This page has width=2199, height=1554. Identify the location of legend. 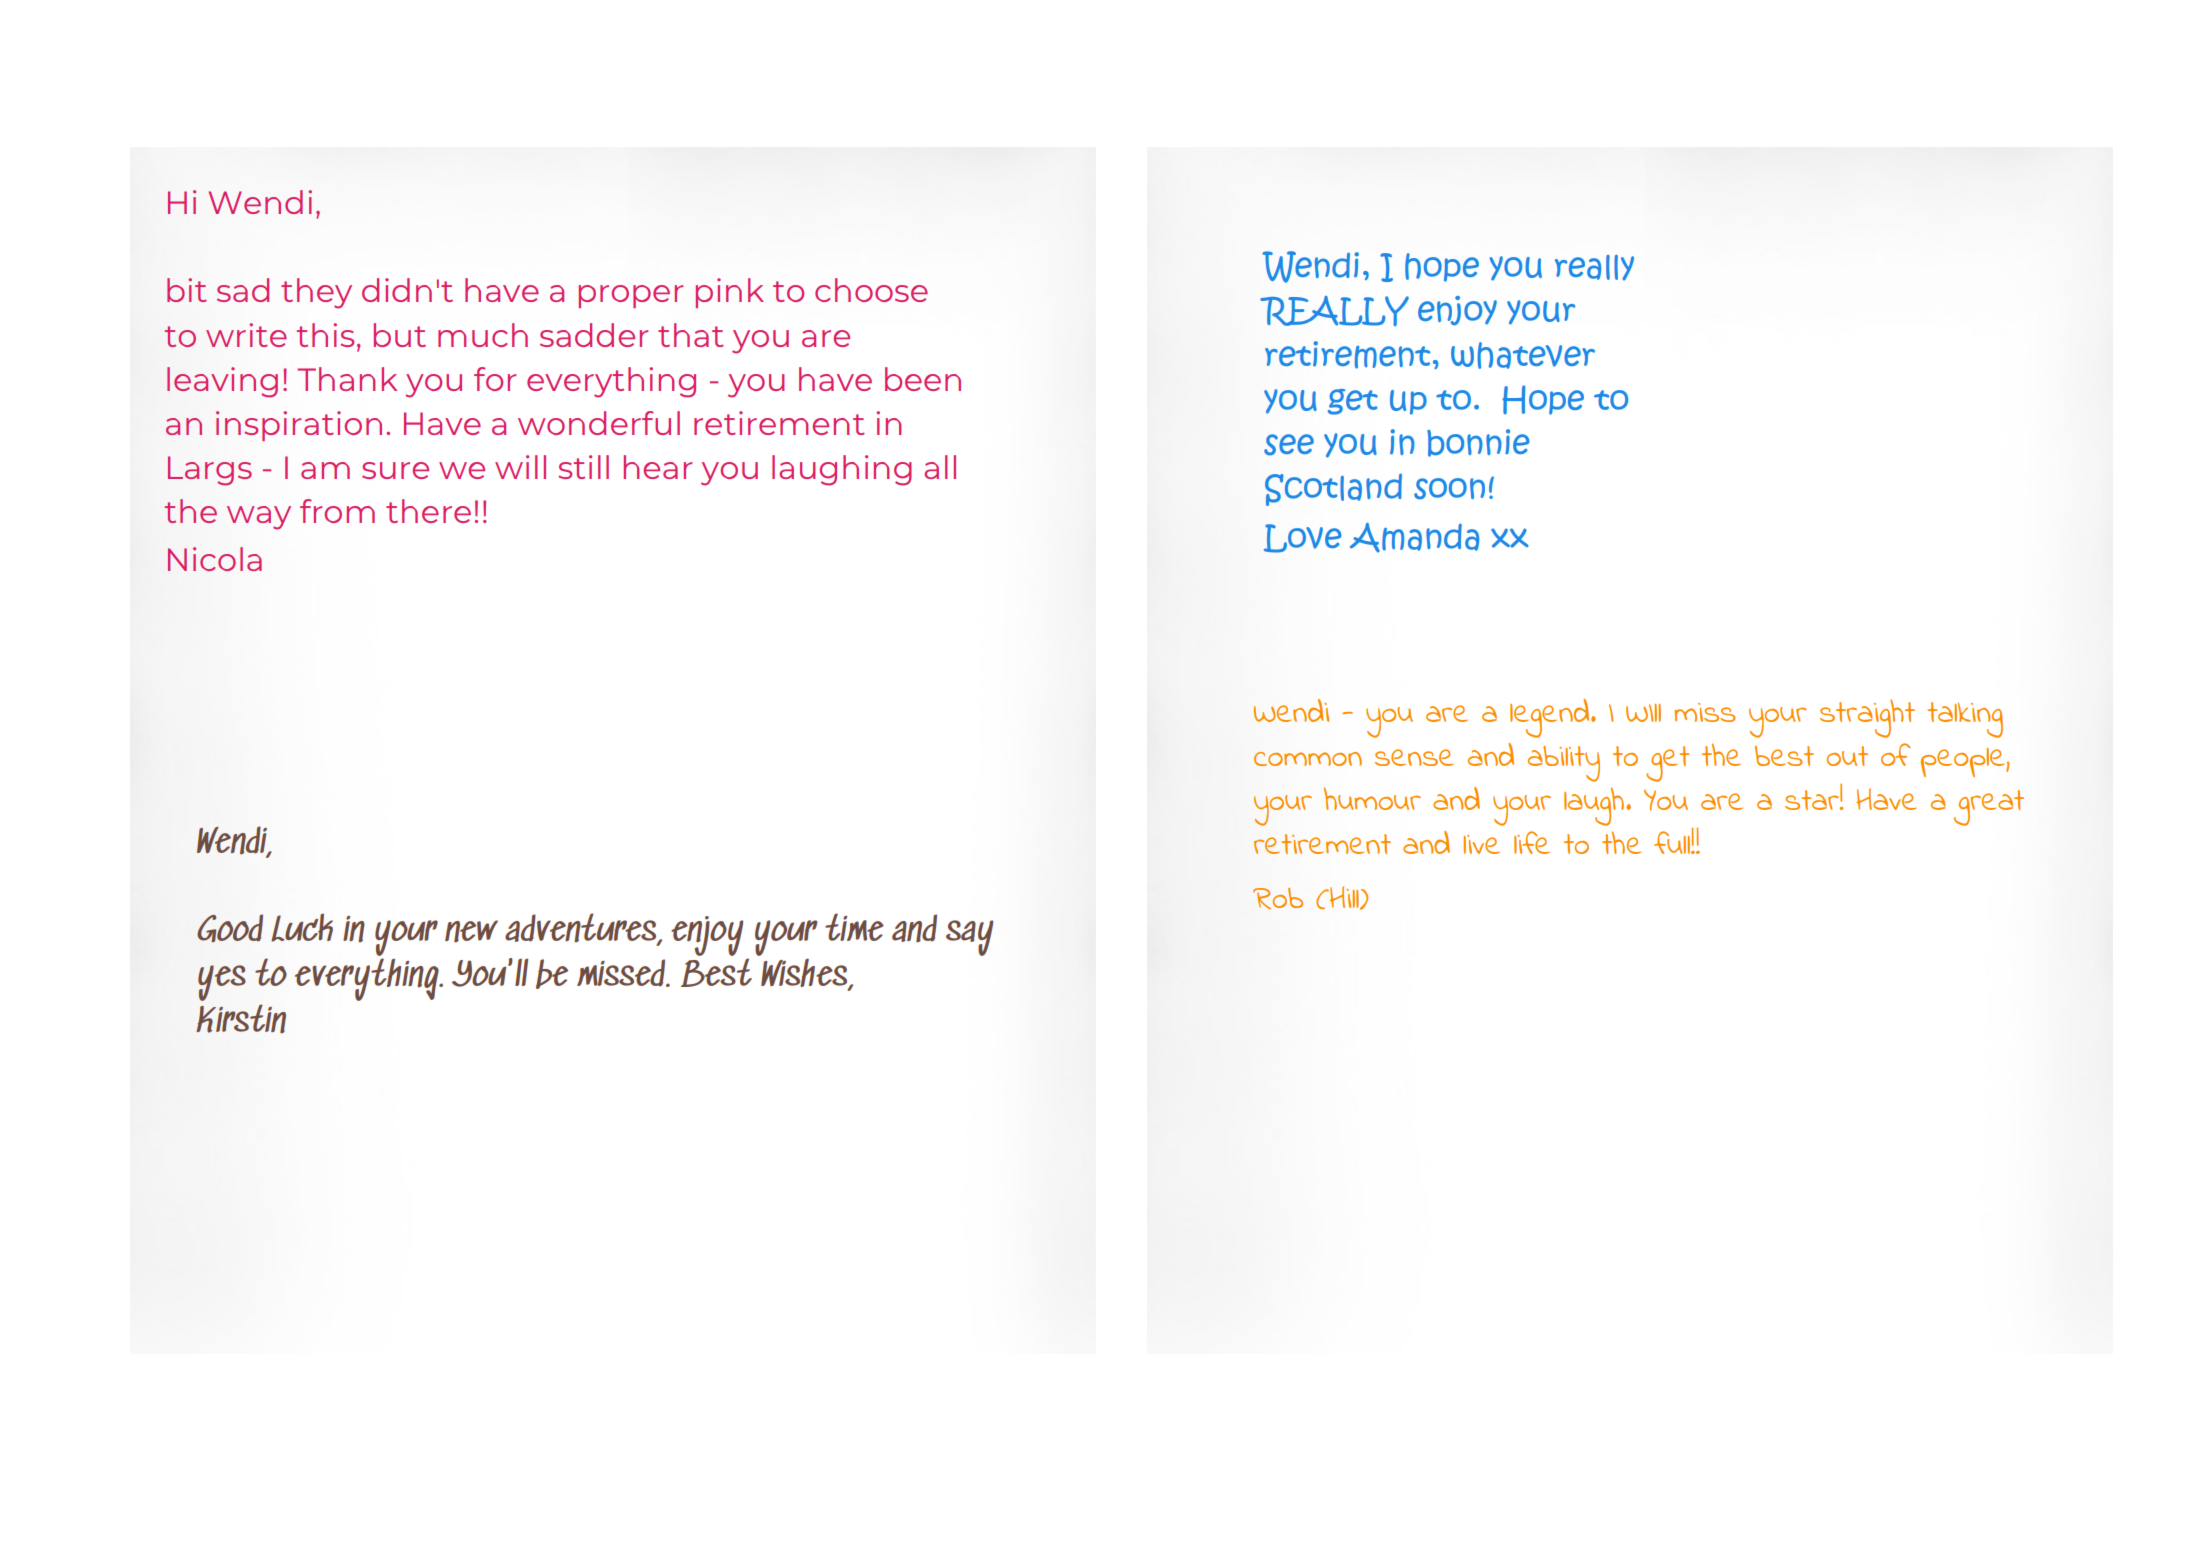
(1551, 718).
